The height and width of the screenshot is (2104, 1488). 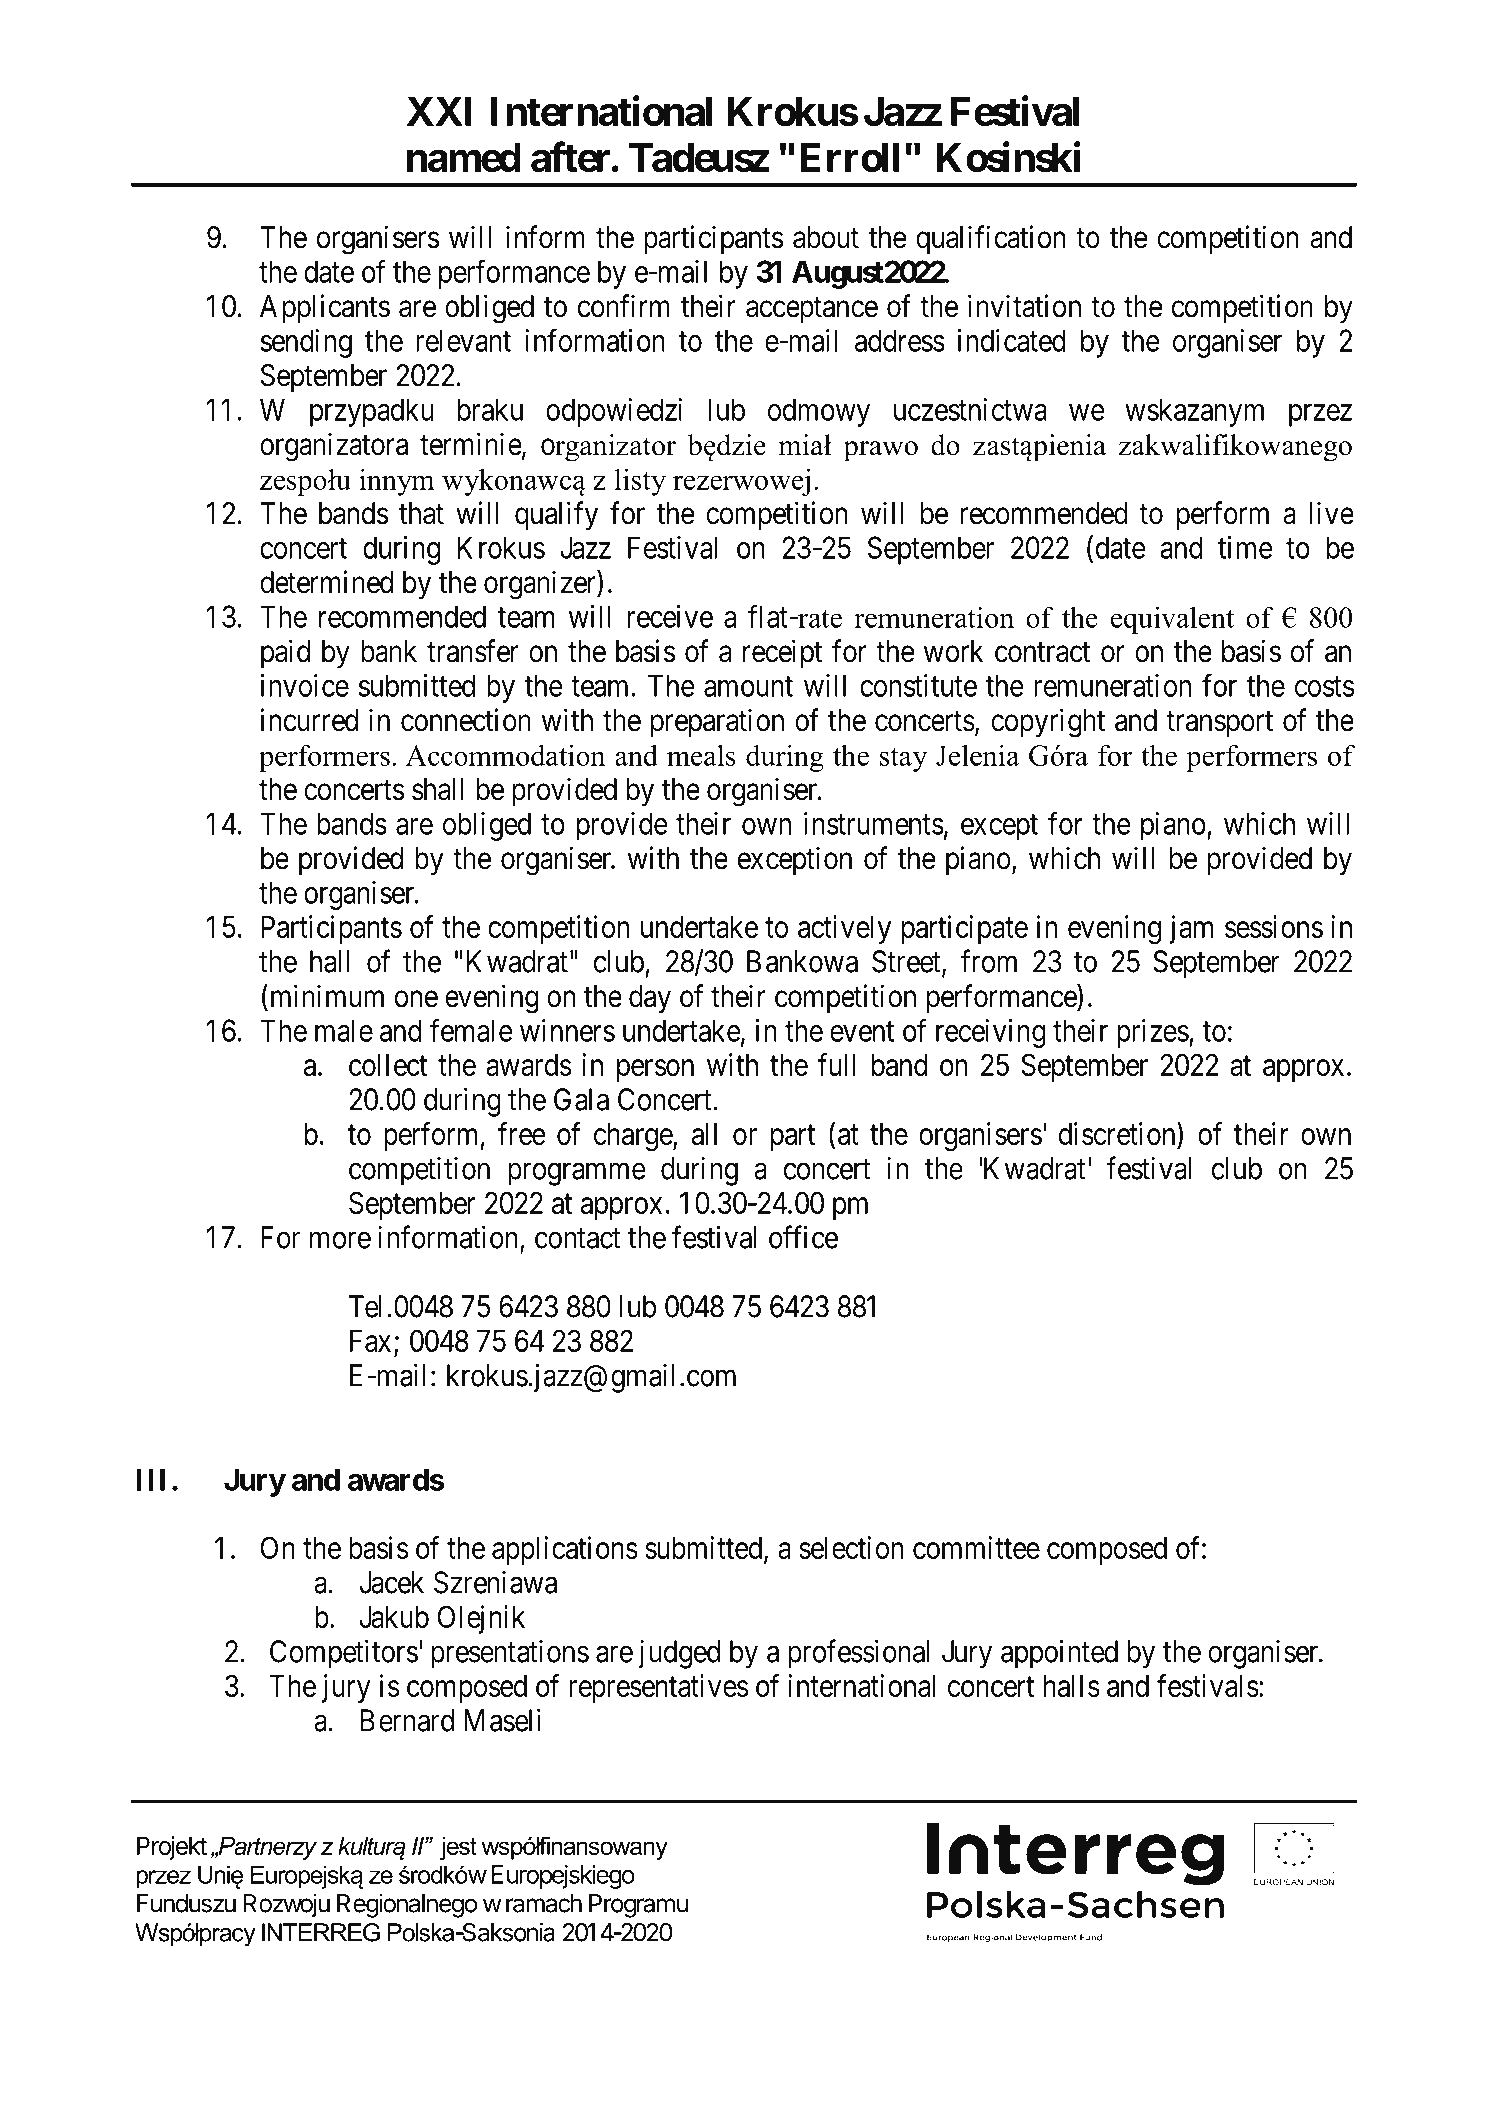 What do you see at coordinates (650, 999) in the screenshot?
I see `day` at bounding box center [650, 999].
